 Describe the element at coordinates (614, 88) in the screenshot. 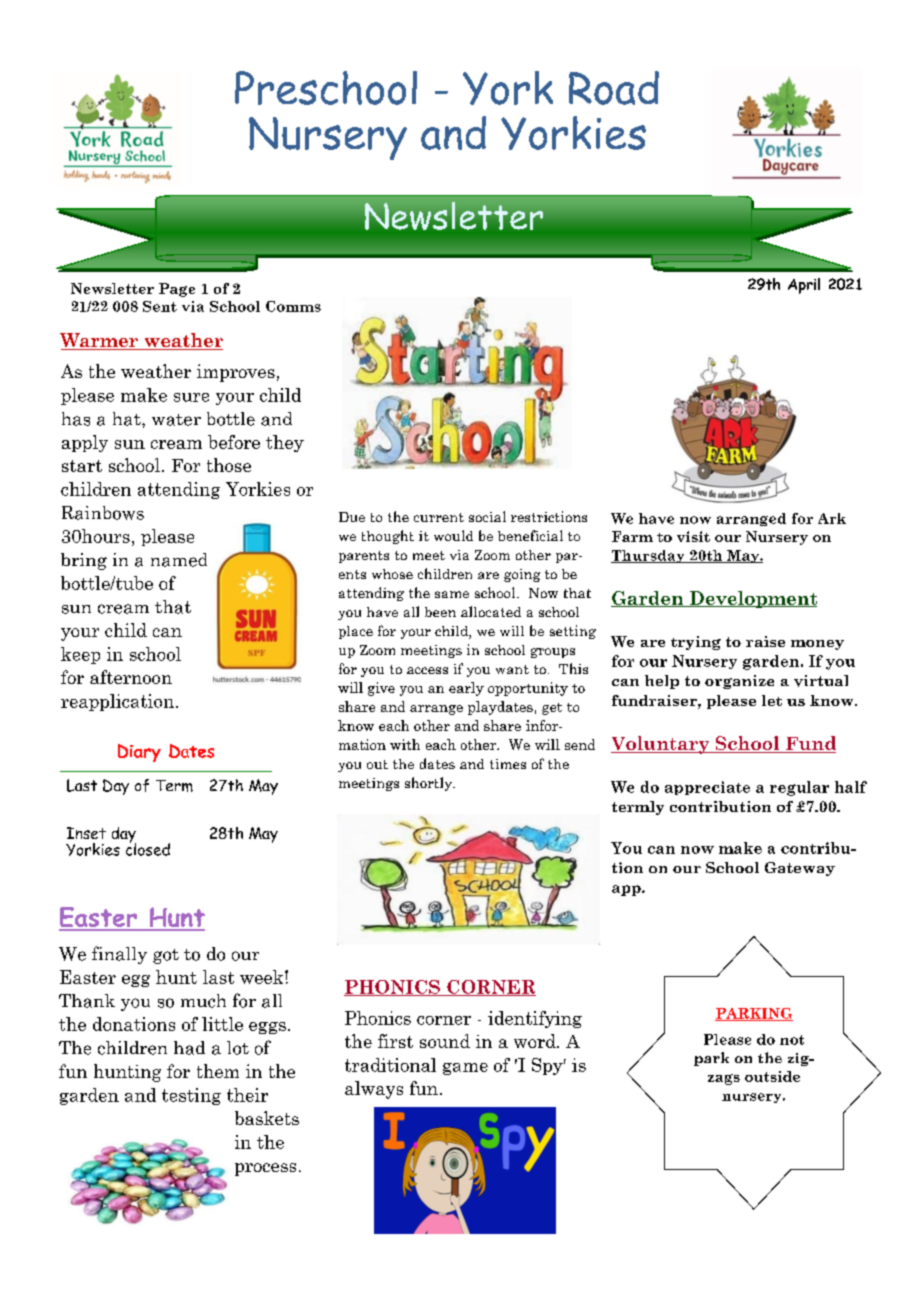

I see `Road` at that location.
